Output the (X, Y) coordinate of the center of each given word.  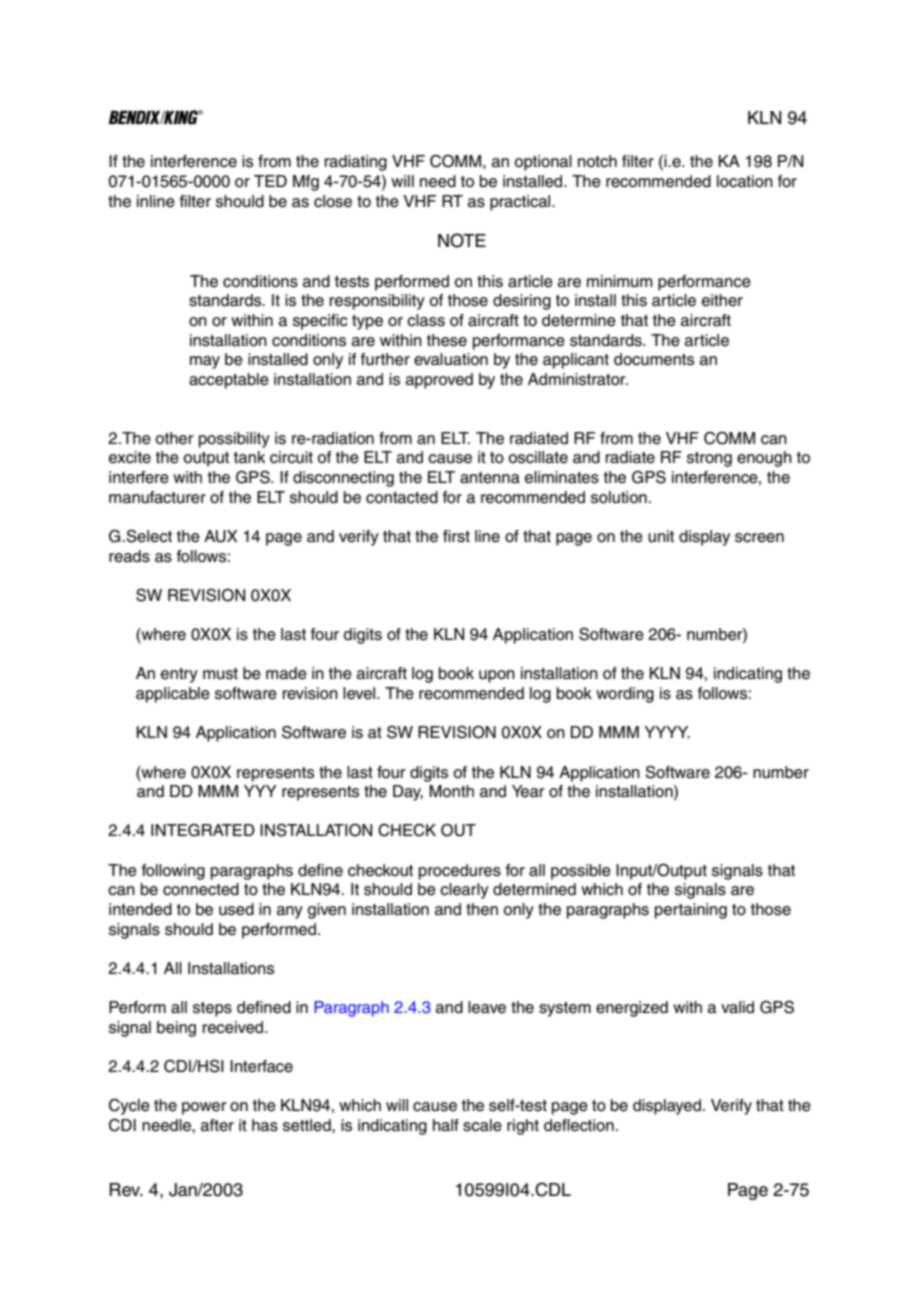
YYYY (667, 732)
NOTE (462, 240)
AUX (221, 536)
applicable (173, 695)
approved (439, 381)
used (236, 909)
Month (451, 791)
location (745, 181)
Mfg (306, 183)
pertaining (691, 911)
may (205, 362)
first (456, 536)
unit (661, 536)
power (204, 1108)
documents (654, 359)
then (482, 909)
